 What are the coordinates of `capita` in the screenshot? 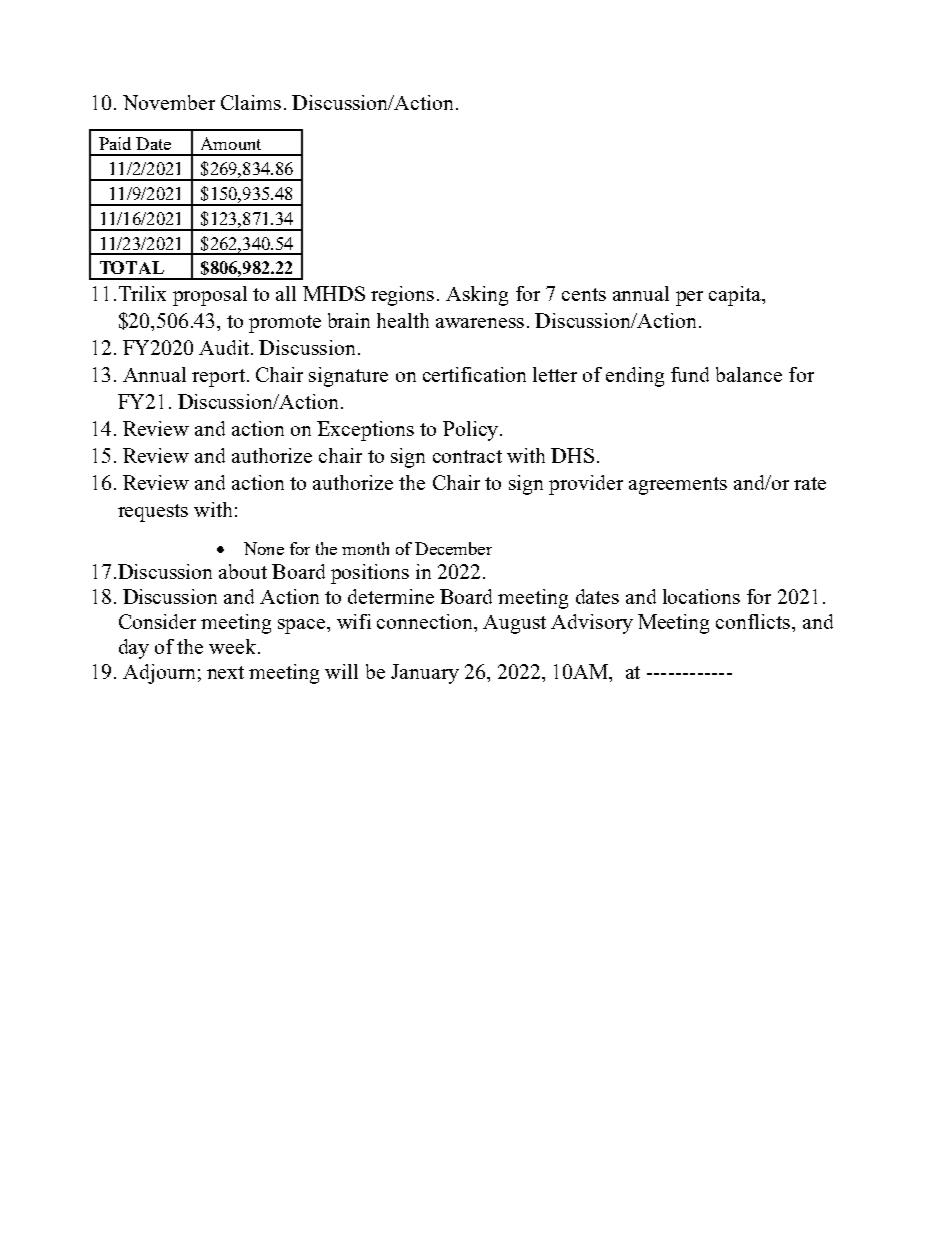 It's located at (736, 296).
